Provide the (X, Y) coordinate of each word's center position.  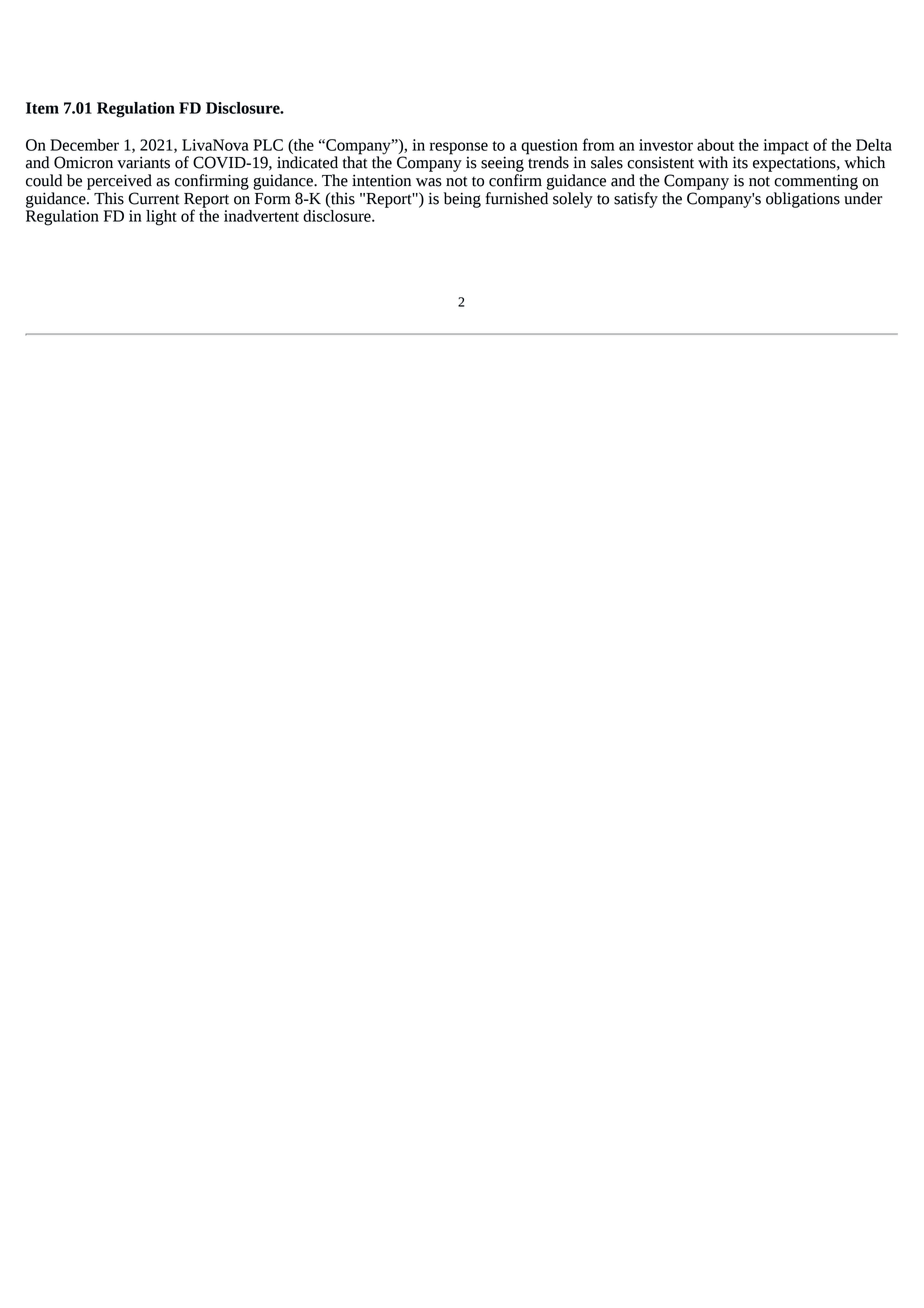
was (429, 182)
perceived (119, 182)
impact (786, 147)
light (161, 218)
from (599, 144)
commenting (816, 182)
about (715, 145)
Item (42, 108)
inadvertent (261, 216)
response (459, 148)
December (84, 145)
